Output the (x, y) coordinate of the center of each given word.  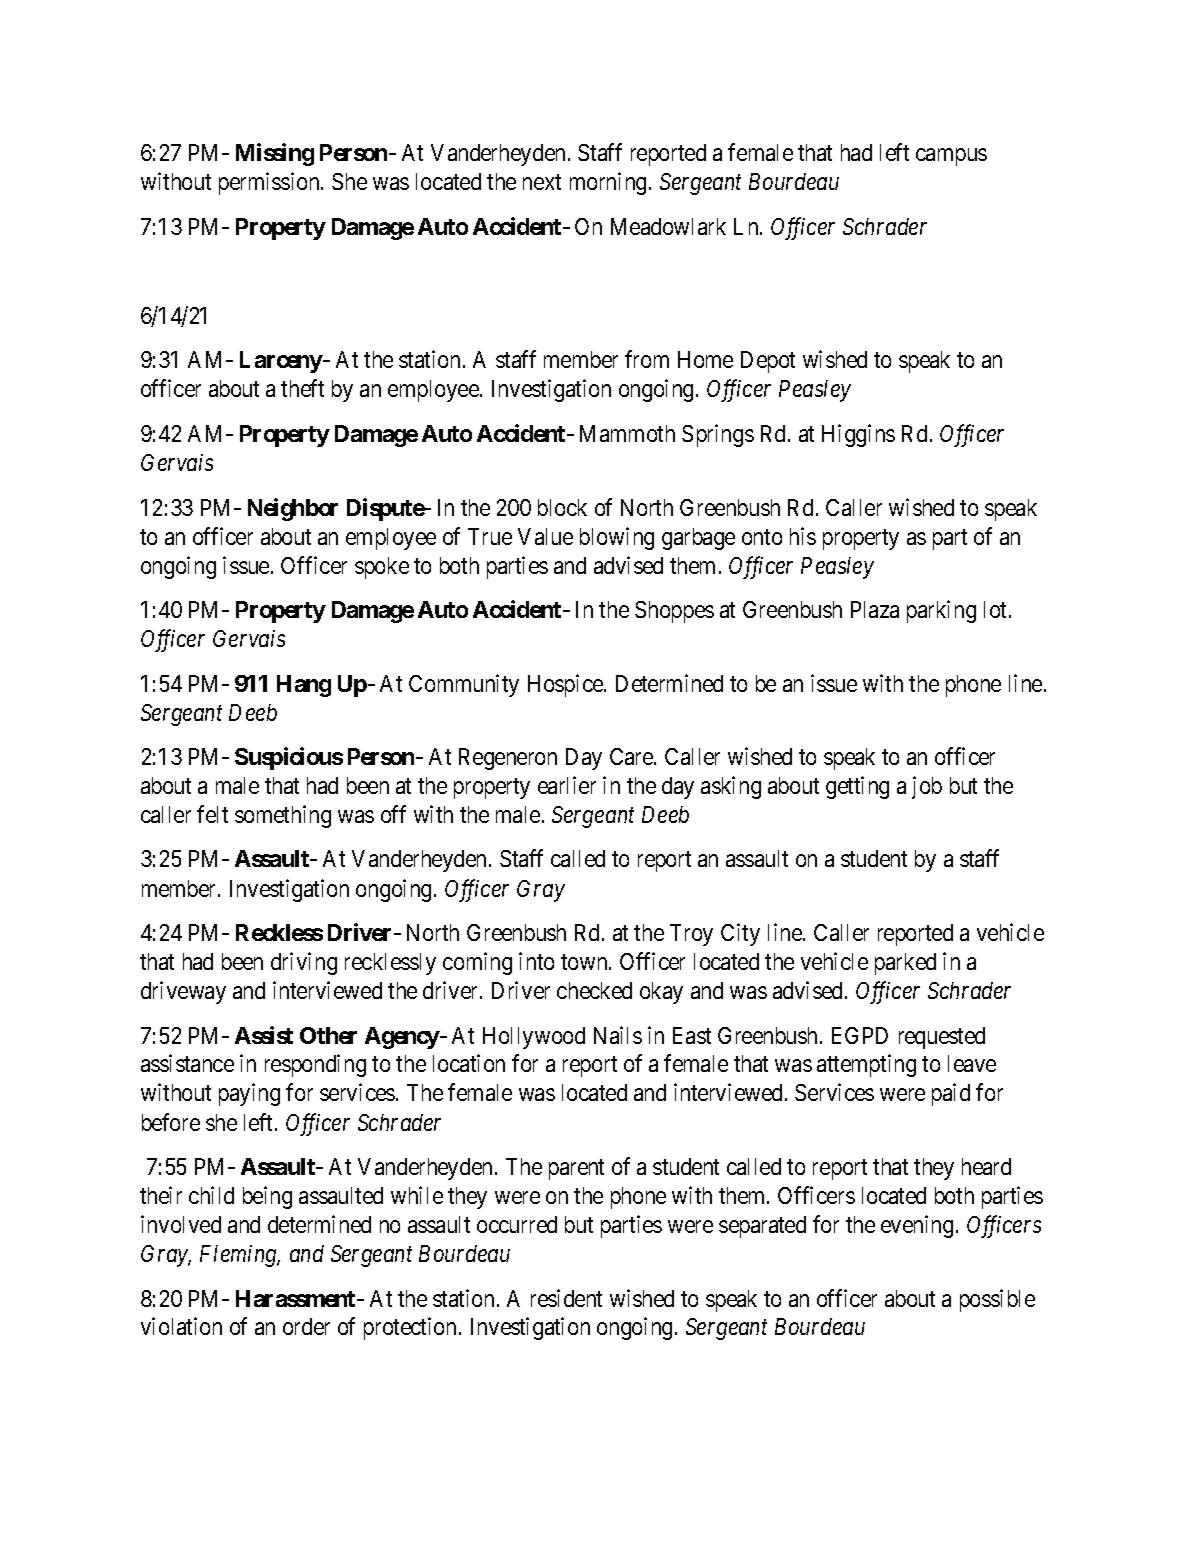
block (562, 507)
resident (566, 1298)
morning (608, 183)
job (927, 787)
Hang (304, 686)
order (306, 1326)
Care (632, 756)
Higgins (858, 435)
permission (270, 183)
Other (328, 1035)
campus (951, 157)
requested (942, 1038)
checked (594, 990)
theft (302, 388)
